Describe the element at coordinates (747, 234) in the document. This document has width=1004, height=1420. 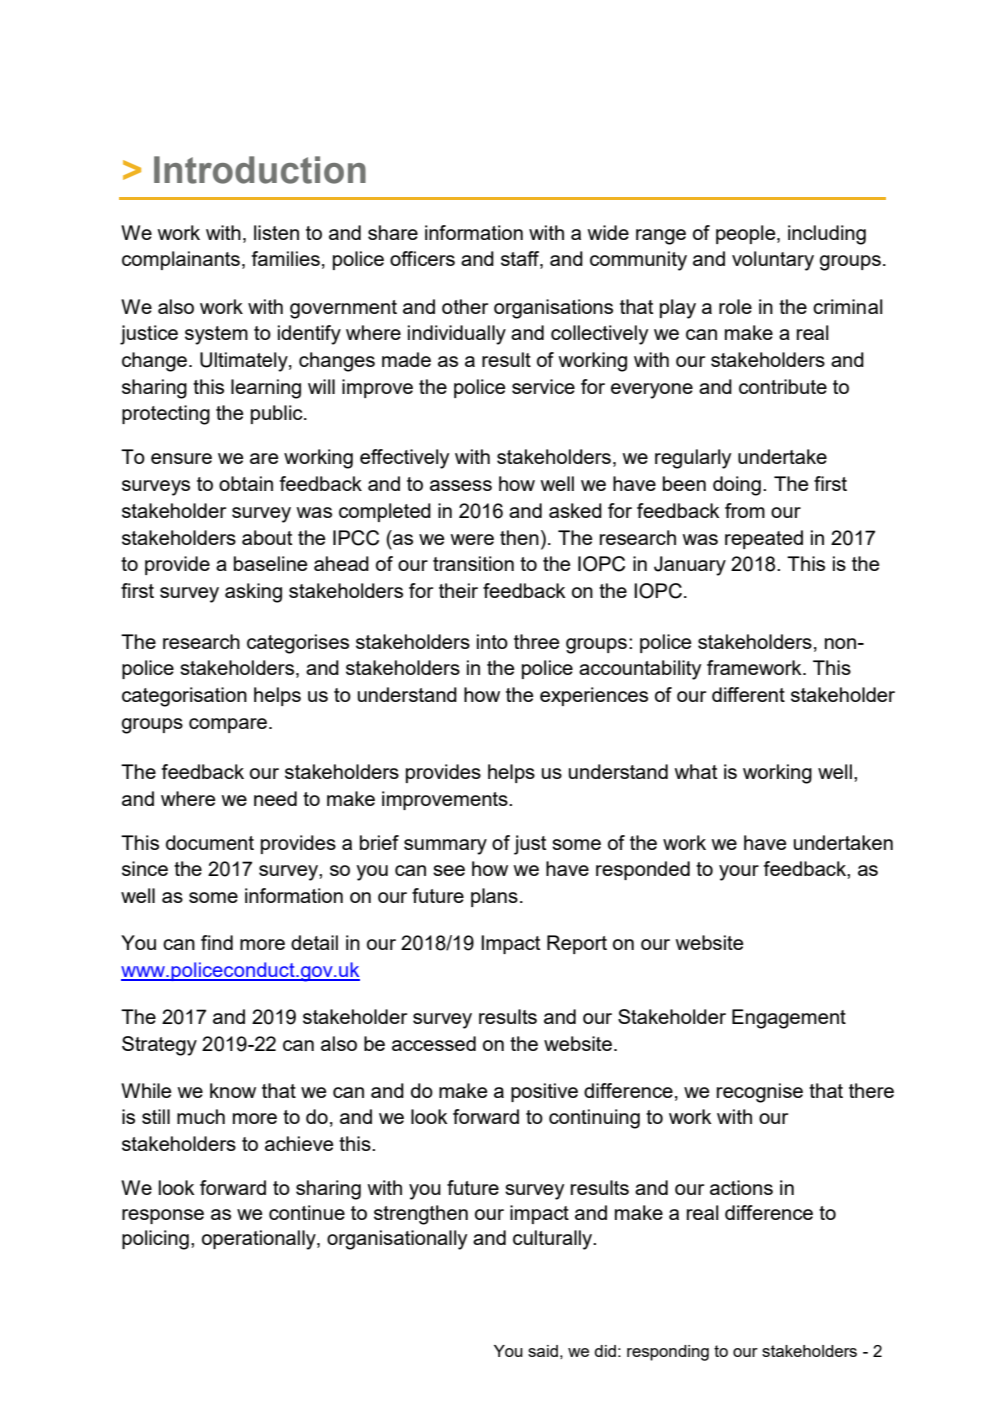
I see `people` at that location.
